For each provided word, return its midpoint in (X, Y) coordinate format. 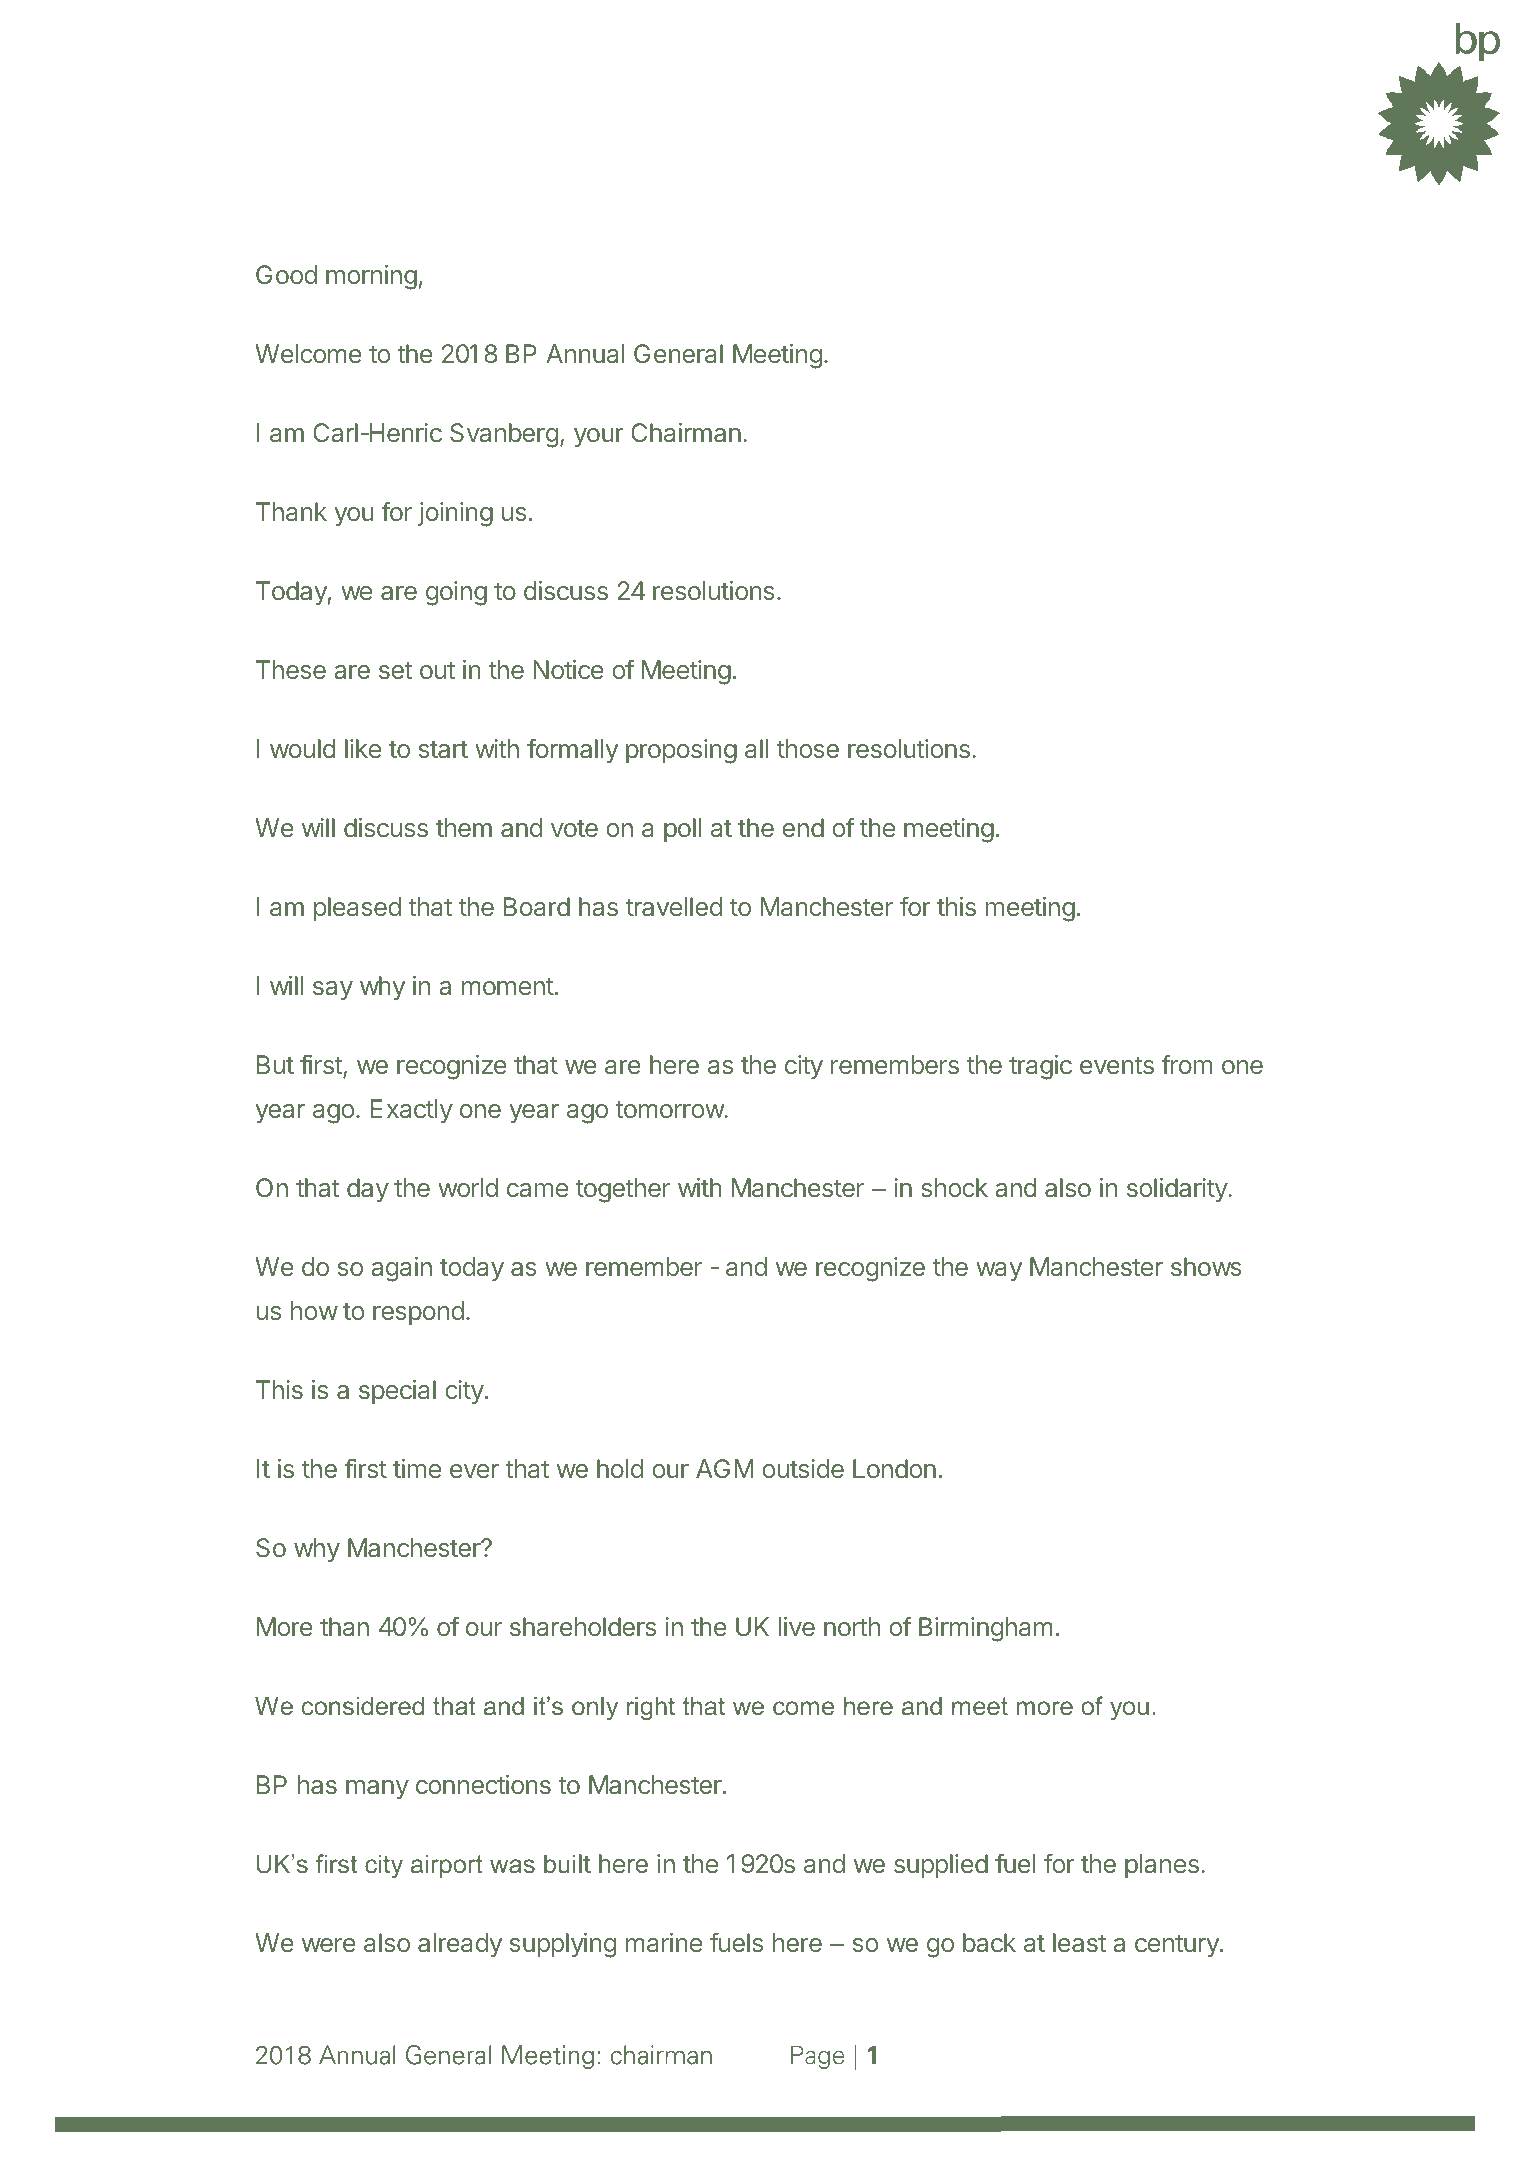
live (797, 1626)
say (333, 990)
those (808, 748)
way (999, 1271)
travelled (674, 906)
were (329, 1945)
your (599, 437)
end (803, 827)
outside (803, 1468)
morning (371, 277)
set (395, 670)
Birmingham (986, 1629)
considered (363, 1706)
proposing (681, 751)
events (1117, 1065)
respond (418, 1313)
